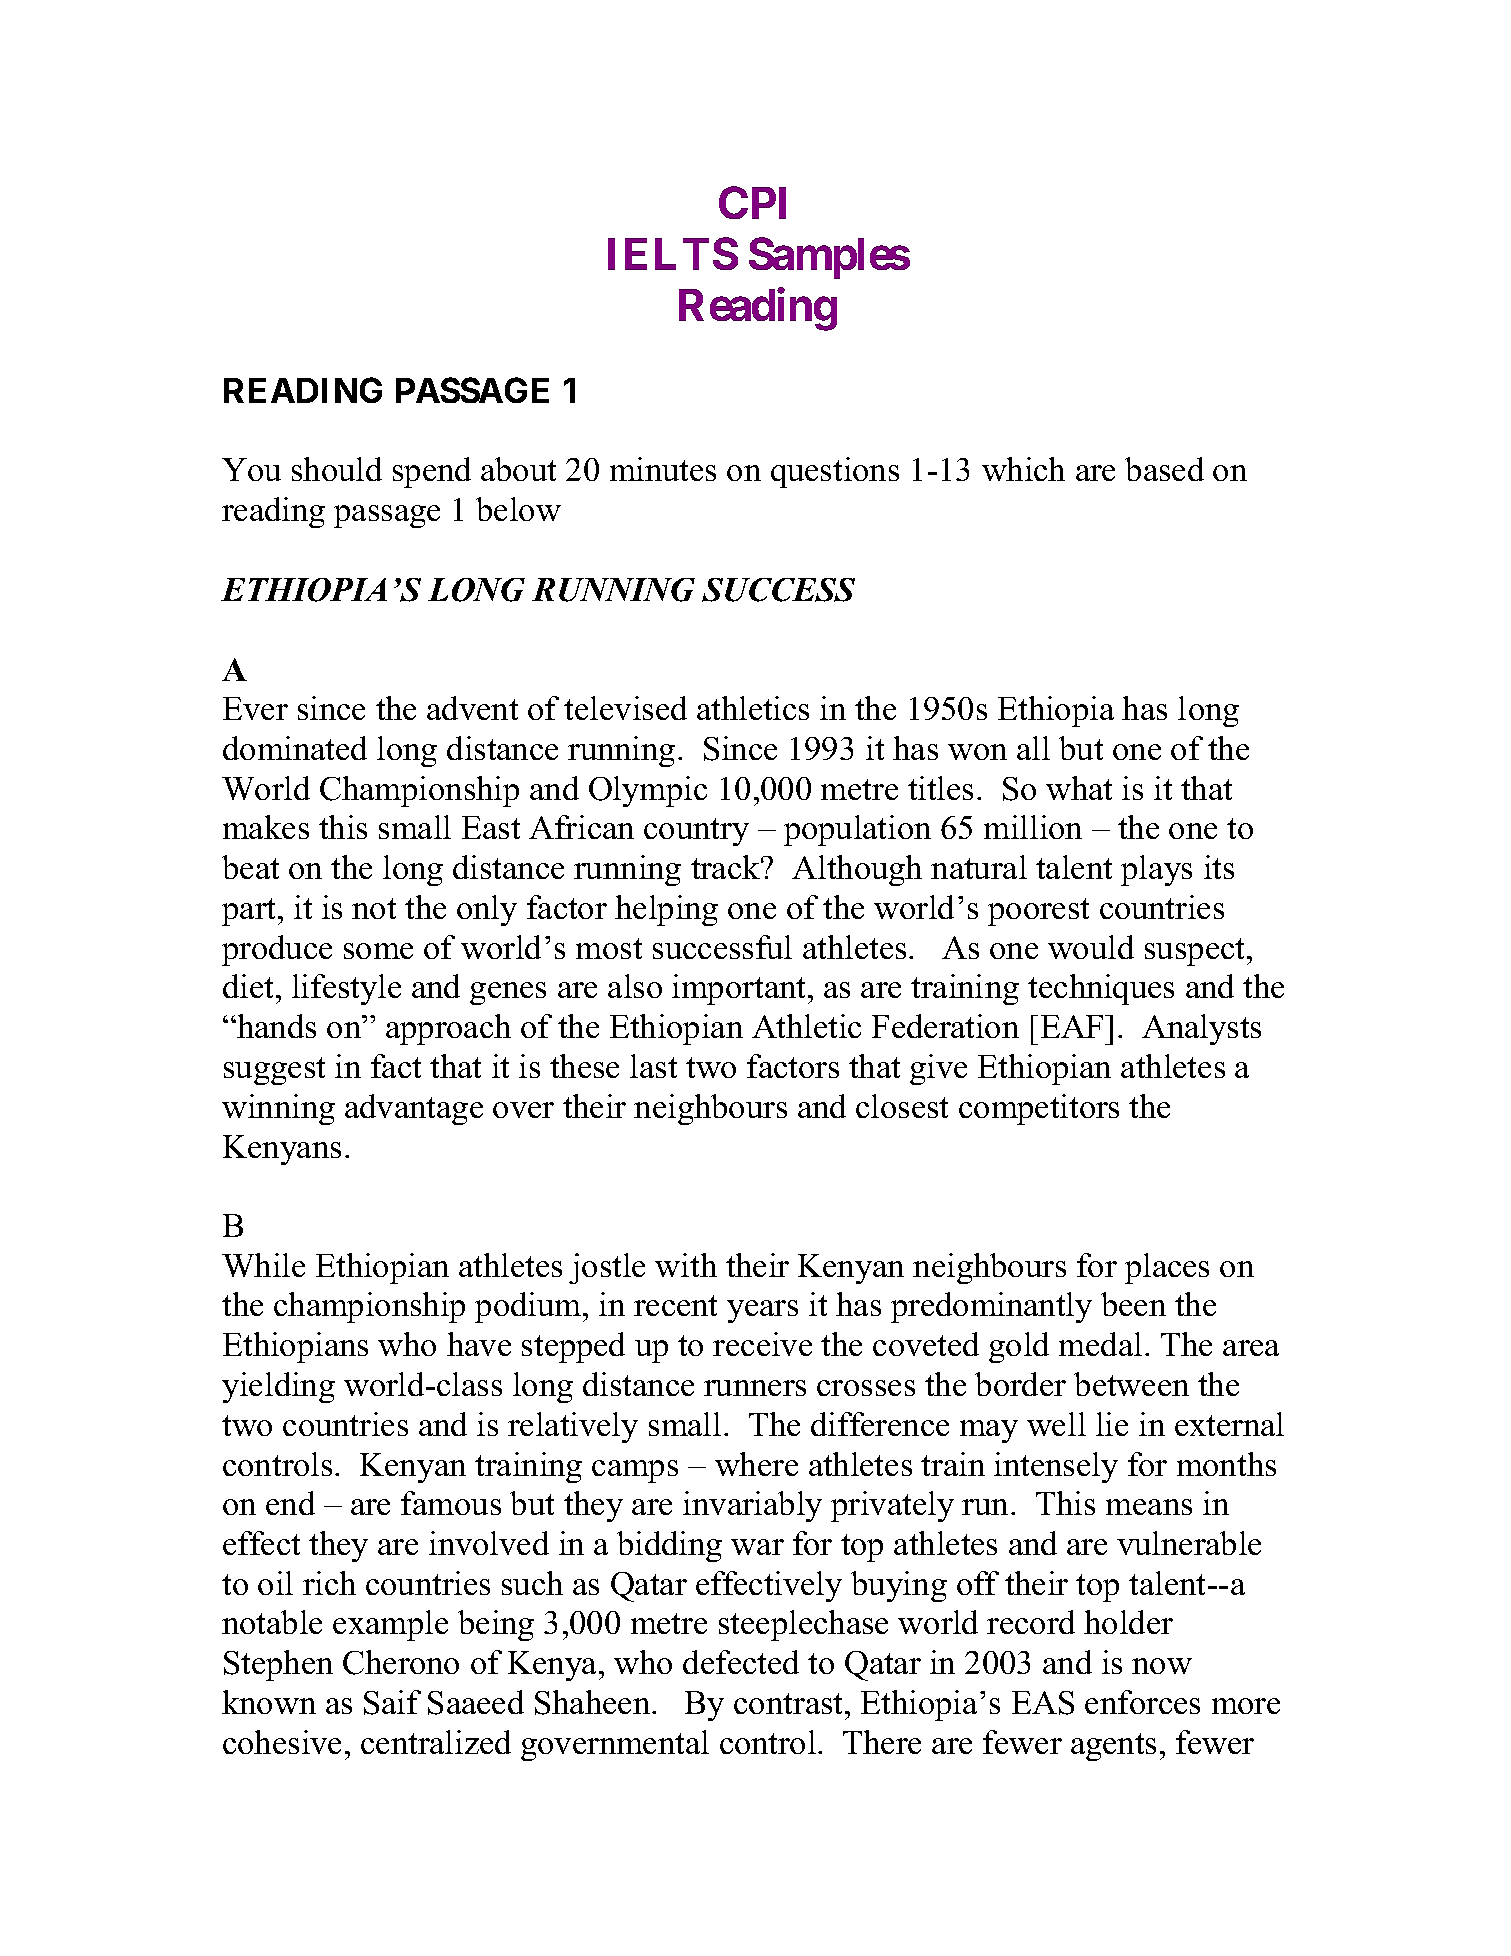 This page has height=1956, width=1511. What do you see at coordinates (740, 989) in the page?
I see `important` at bounding box center [740, 989].
